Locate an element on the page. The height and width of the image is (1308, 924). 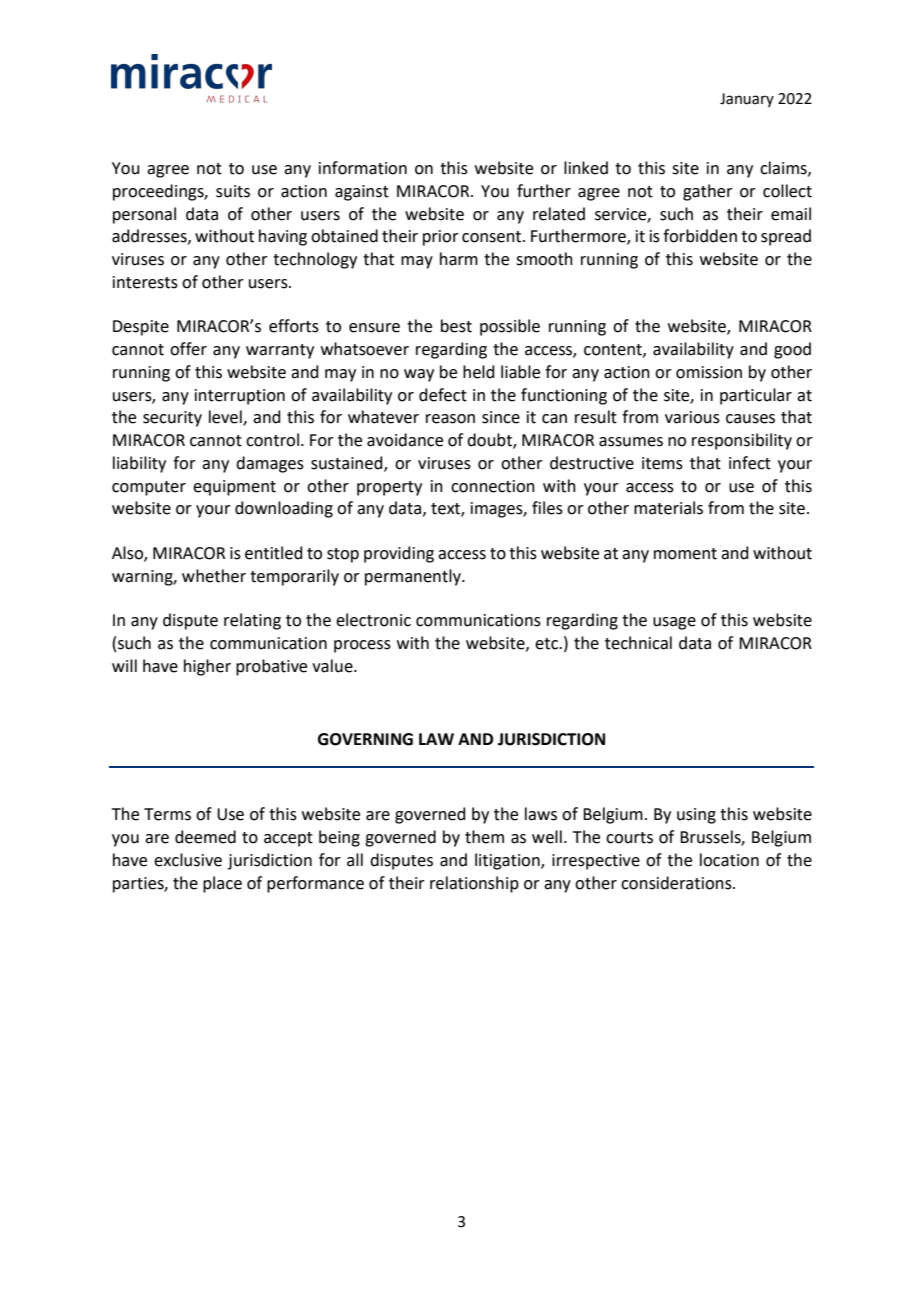
forbidden is located at coordinates (700, 236).
